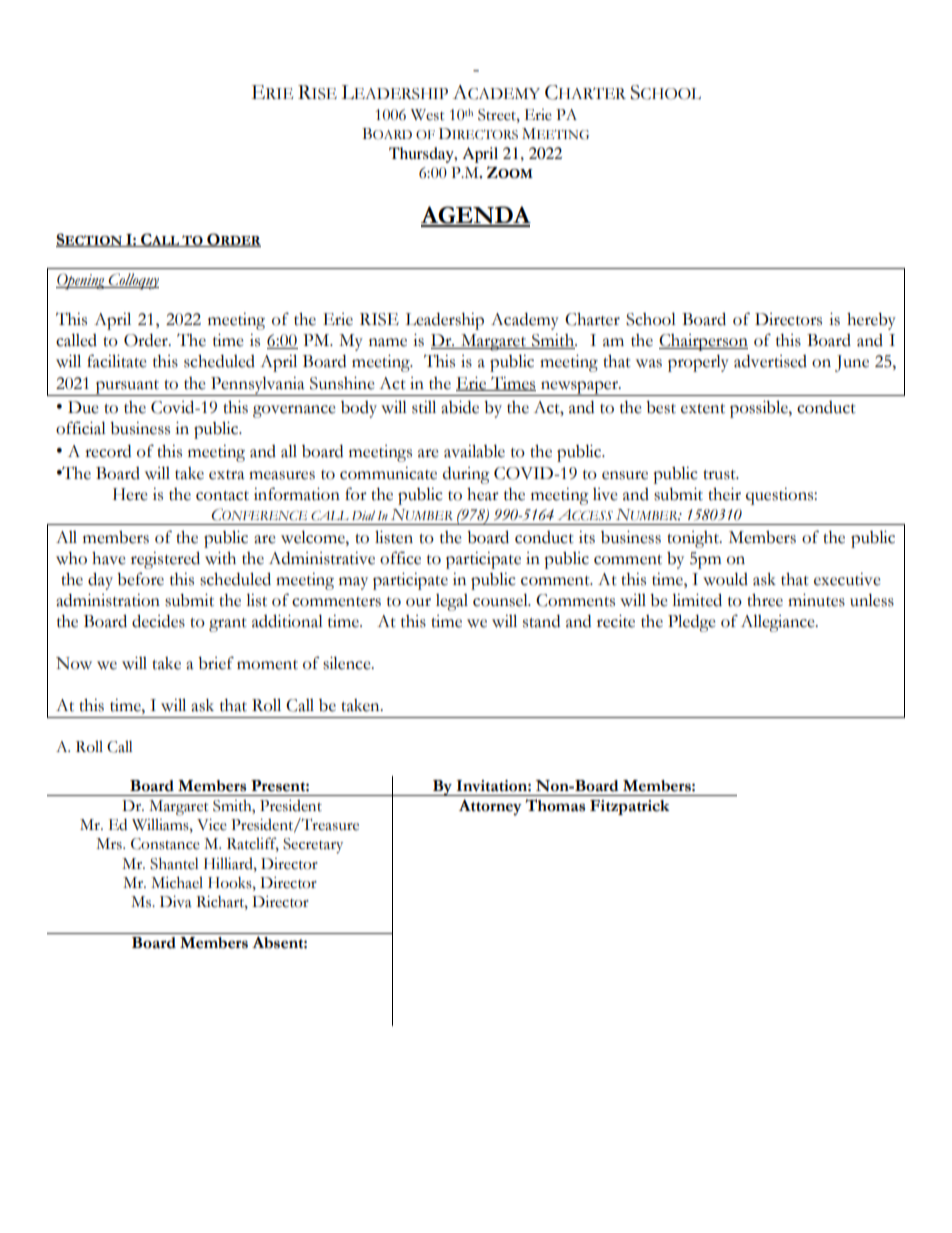 The width and height of the screenshot is (952, 1233). Describe the element at coordinates (476, 216) in the screenshot. I see `AGENDA` at that location.
